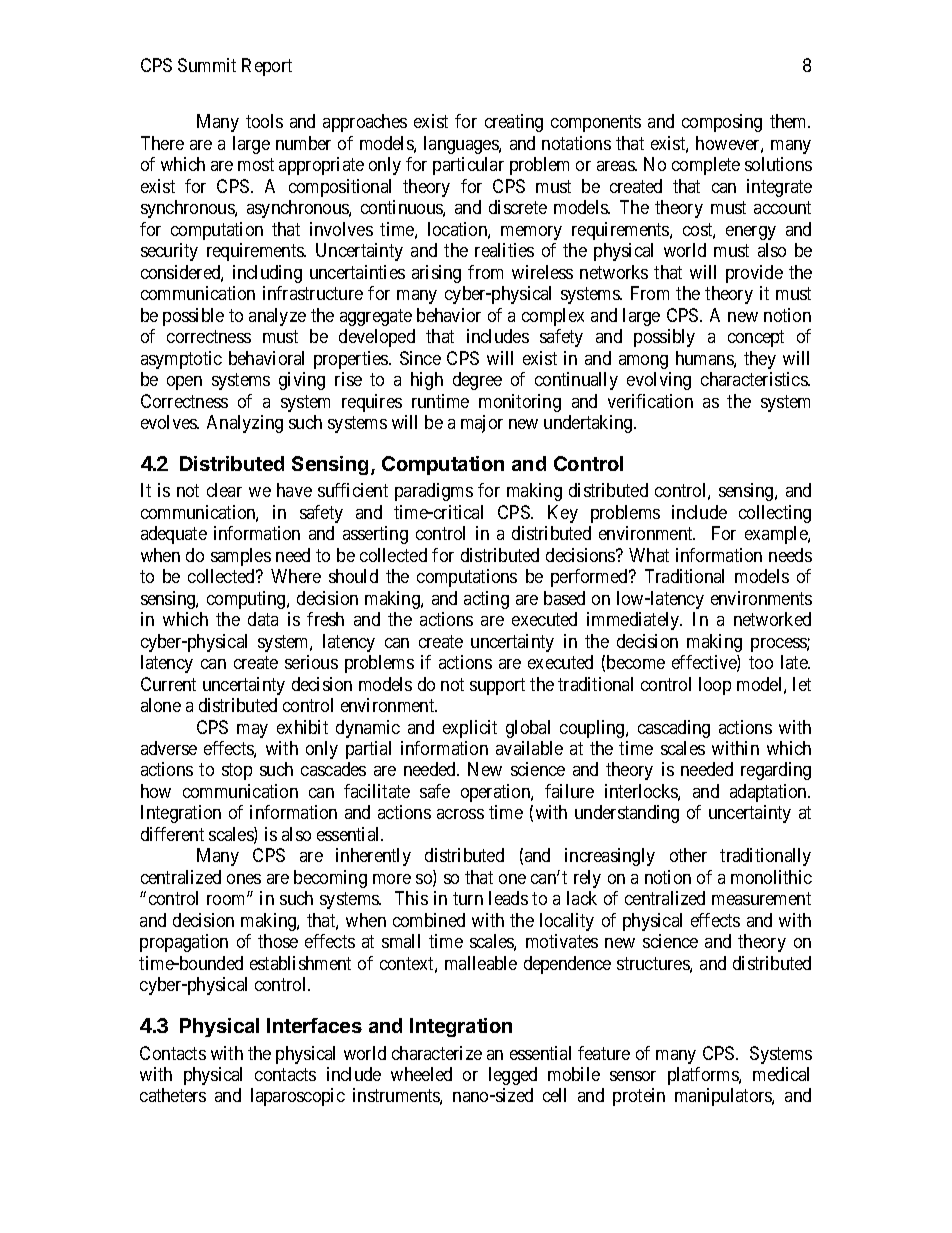  What do you see at coordinates (298, 1097) in the screenshot?
I see `laparoscopic` at bounding box center [298, 1097].
